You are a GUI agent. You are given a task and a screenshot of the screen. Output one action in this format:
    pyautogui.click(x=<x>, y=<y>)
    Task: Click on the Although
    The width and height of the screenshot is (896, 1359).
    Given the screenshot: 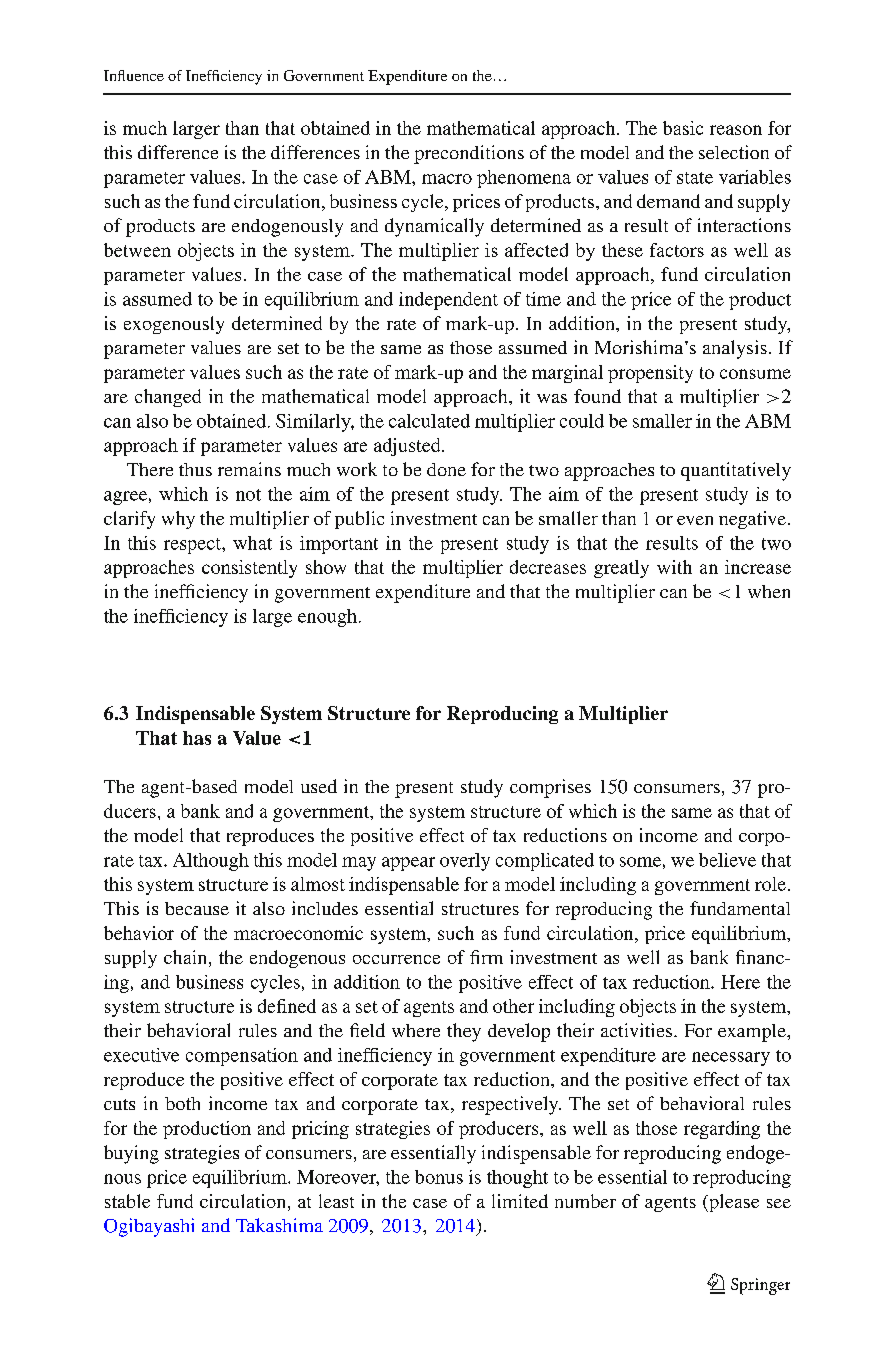 What is the action you would take?
    pyautogui.click(x=211, y=862)
